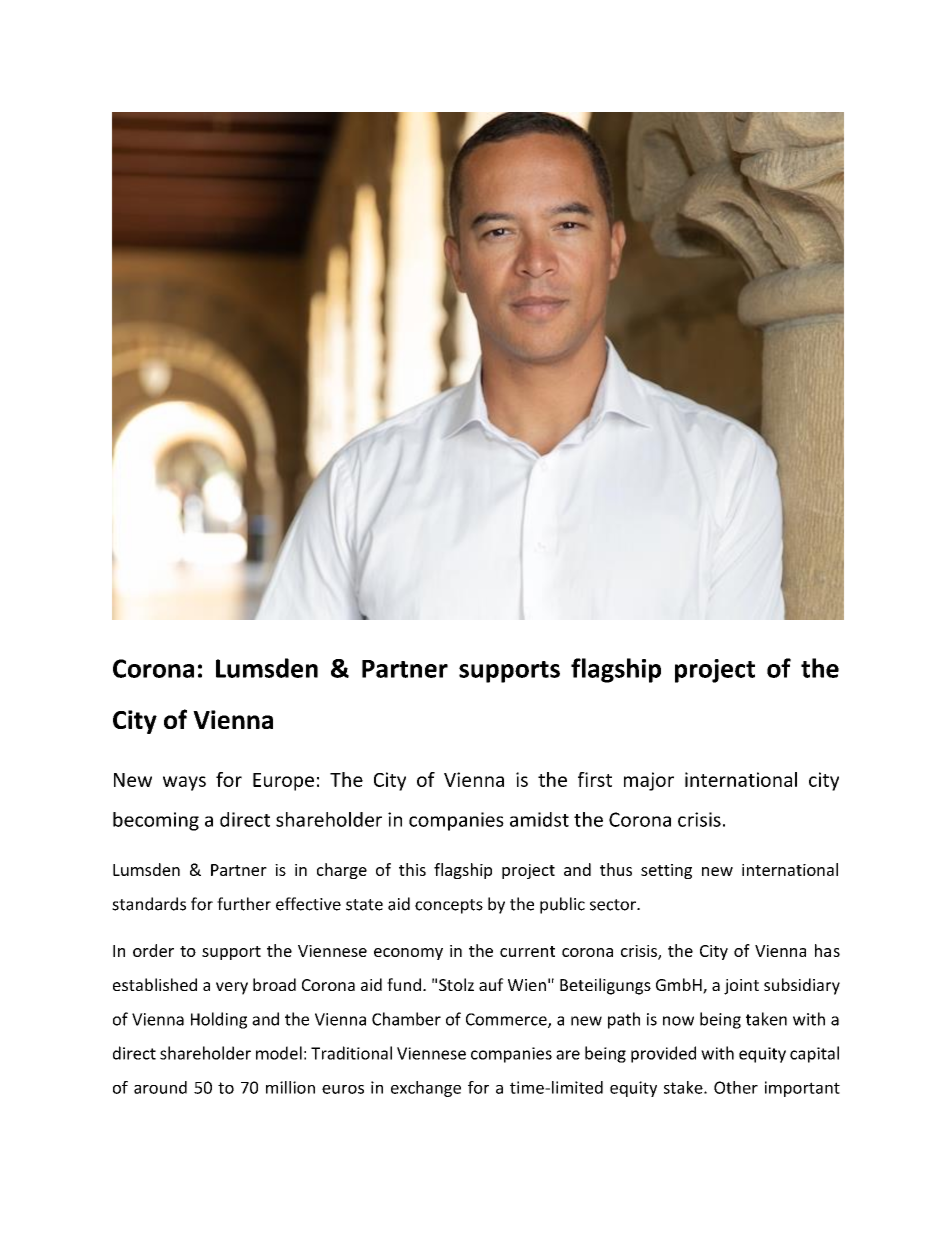  Describe the element at coordinates (153, 950) in the document. I see `order` at that location.
